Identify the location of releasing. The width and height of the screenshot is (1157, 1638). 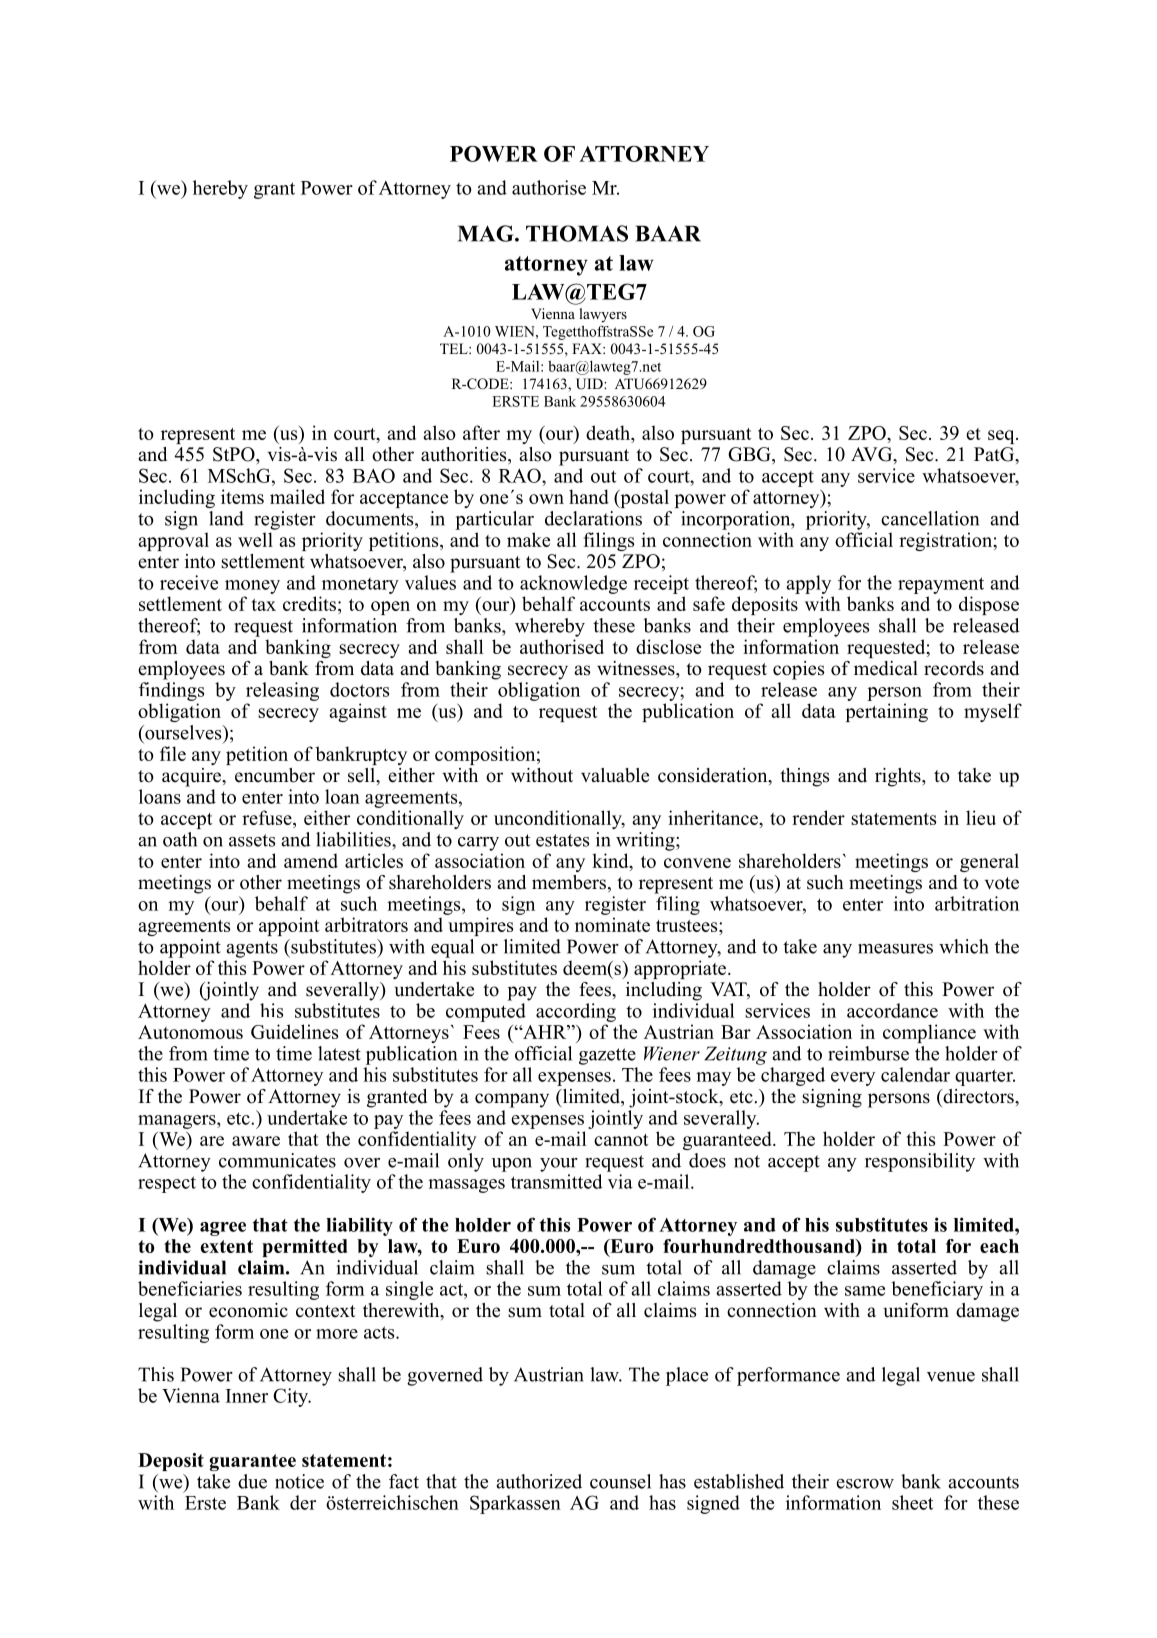
(282, 691).
